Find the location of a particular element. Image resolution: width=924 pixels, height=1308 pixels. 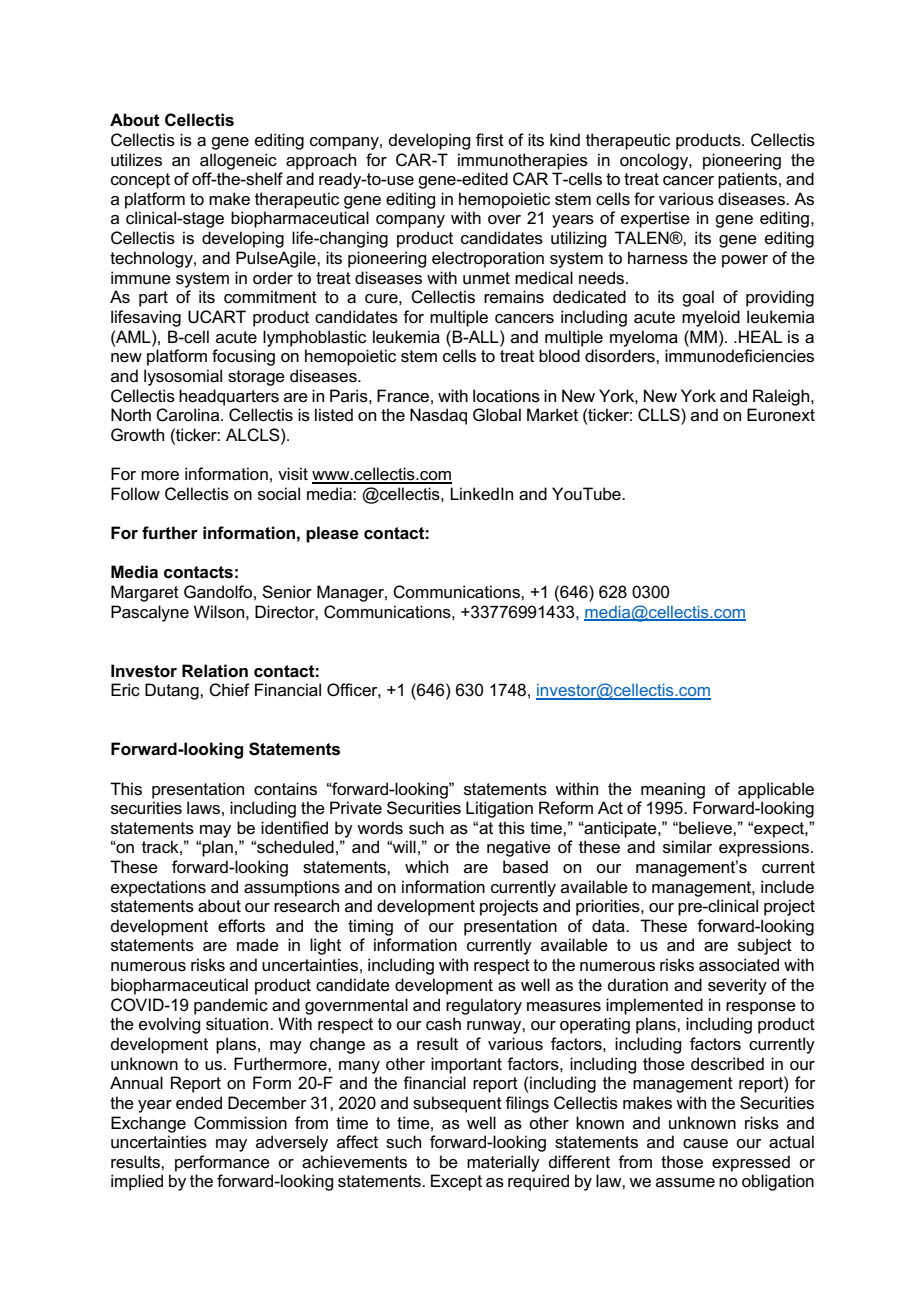

first is located at coordinates (490, 140).
